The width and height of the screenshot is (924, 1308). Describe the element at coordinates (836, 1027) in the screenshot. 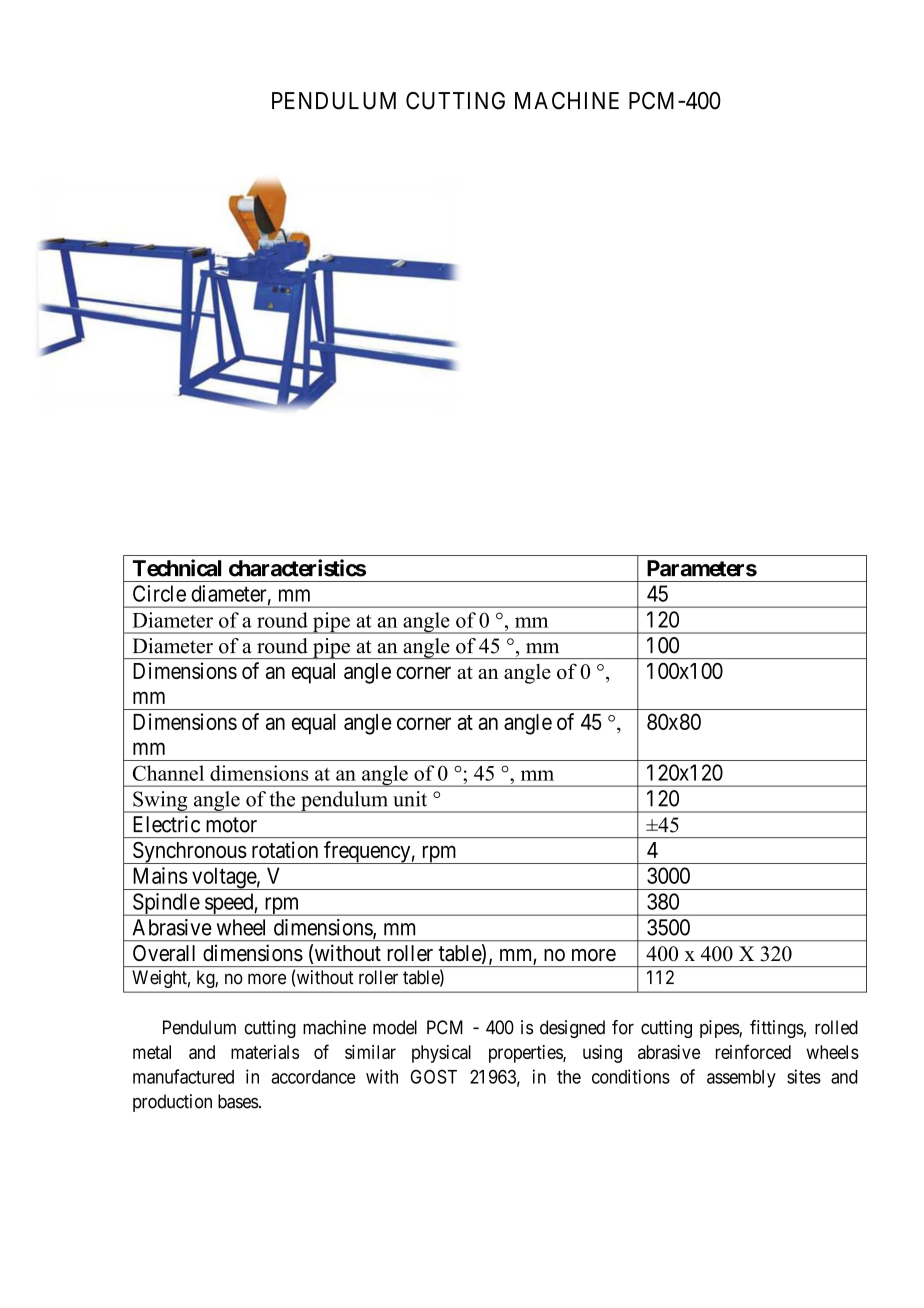

I see `rolled` at that location.
